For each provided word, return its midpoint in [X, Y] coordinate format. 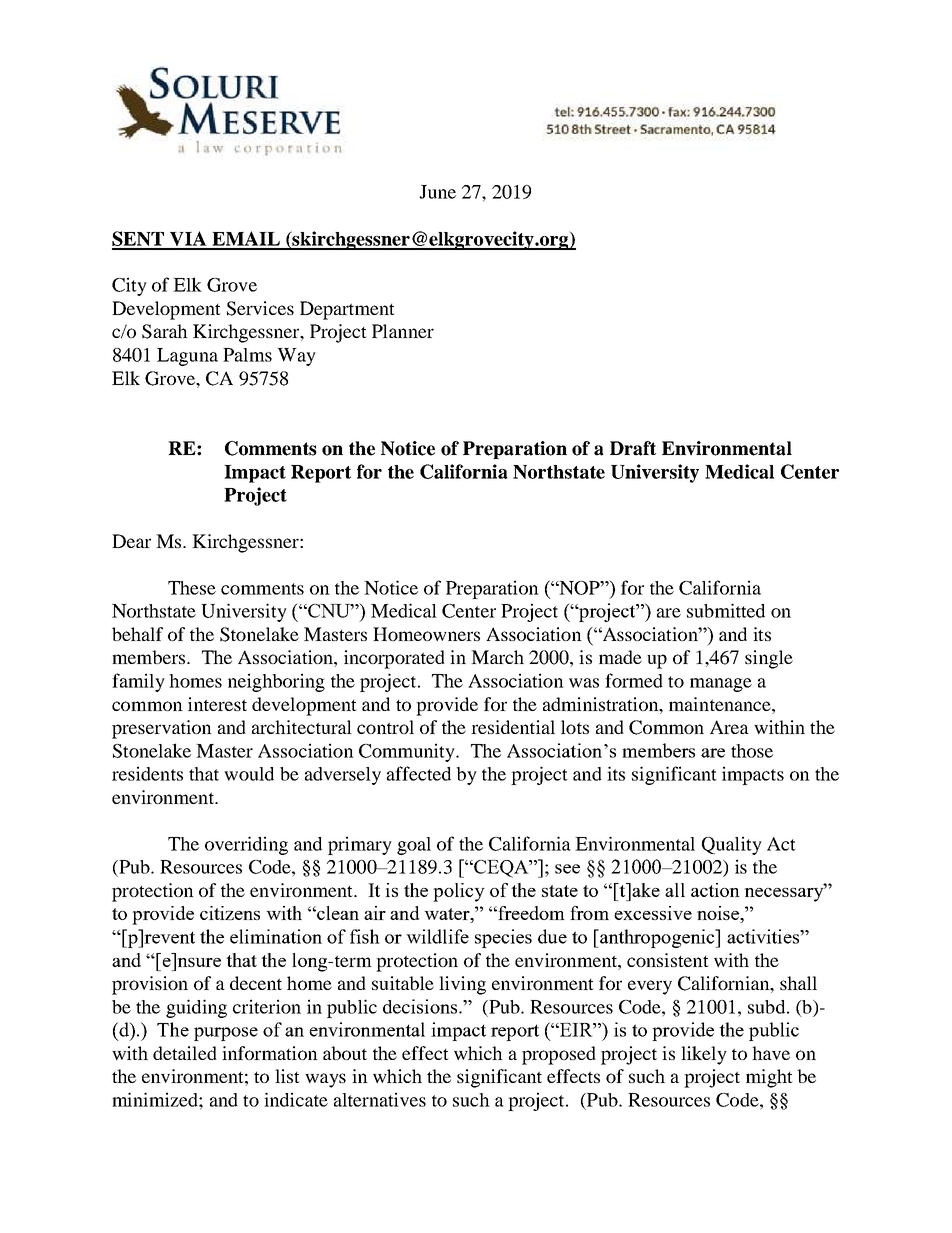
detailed [185, 1053]
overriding [246, 845]
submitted [726, 610]
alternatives [380, 1099]
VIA [188, 240]
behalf [137, 634]
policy [459, 892]
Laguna [187, 357]
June [437, 192]
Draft [633, 448]
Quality [732, 845]
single [769, 659]
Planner [403, 331]
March [497, 657]
